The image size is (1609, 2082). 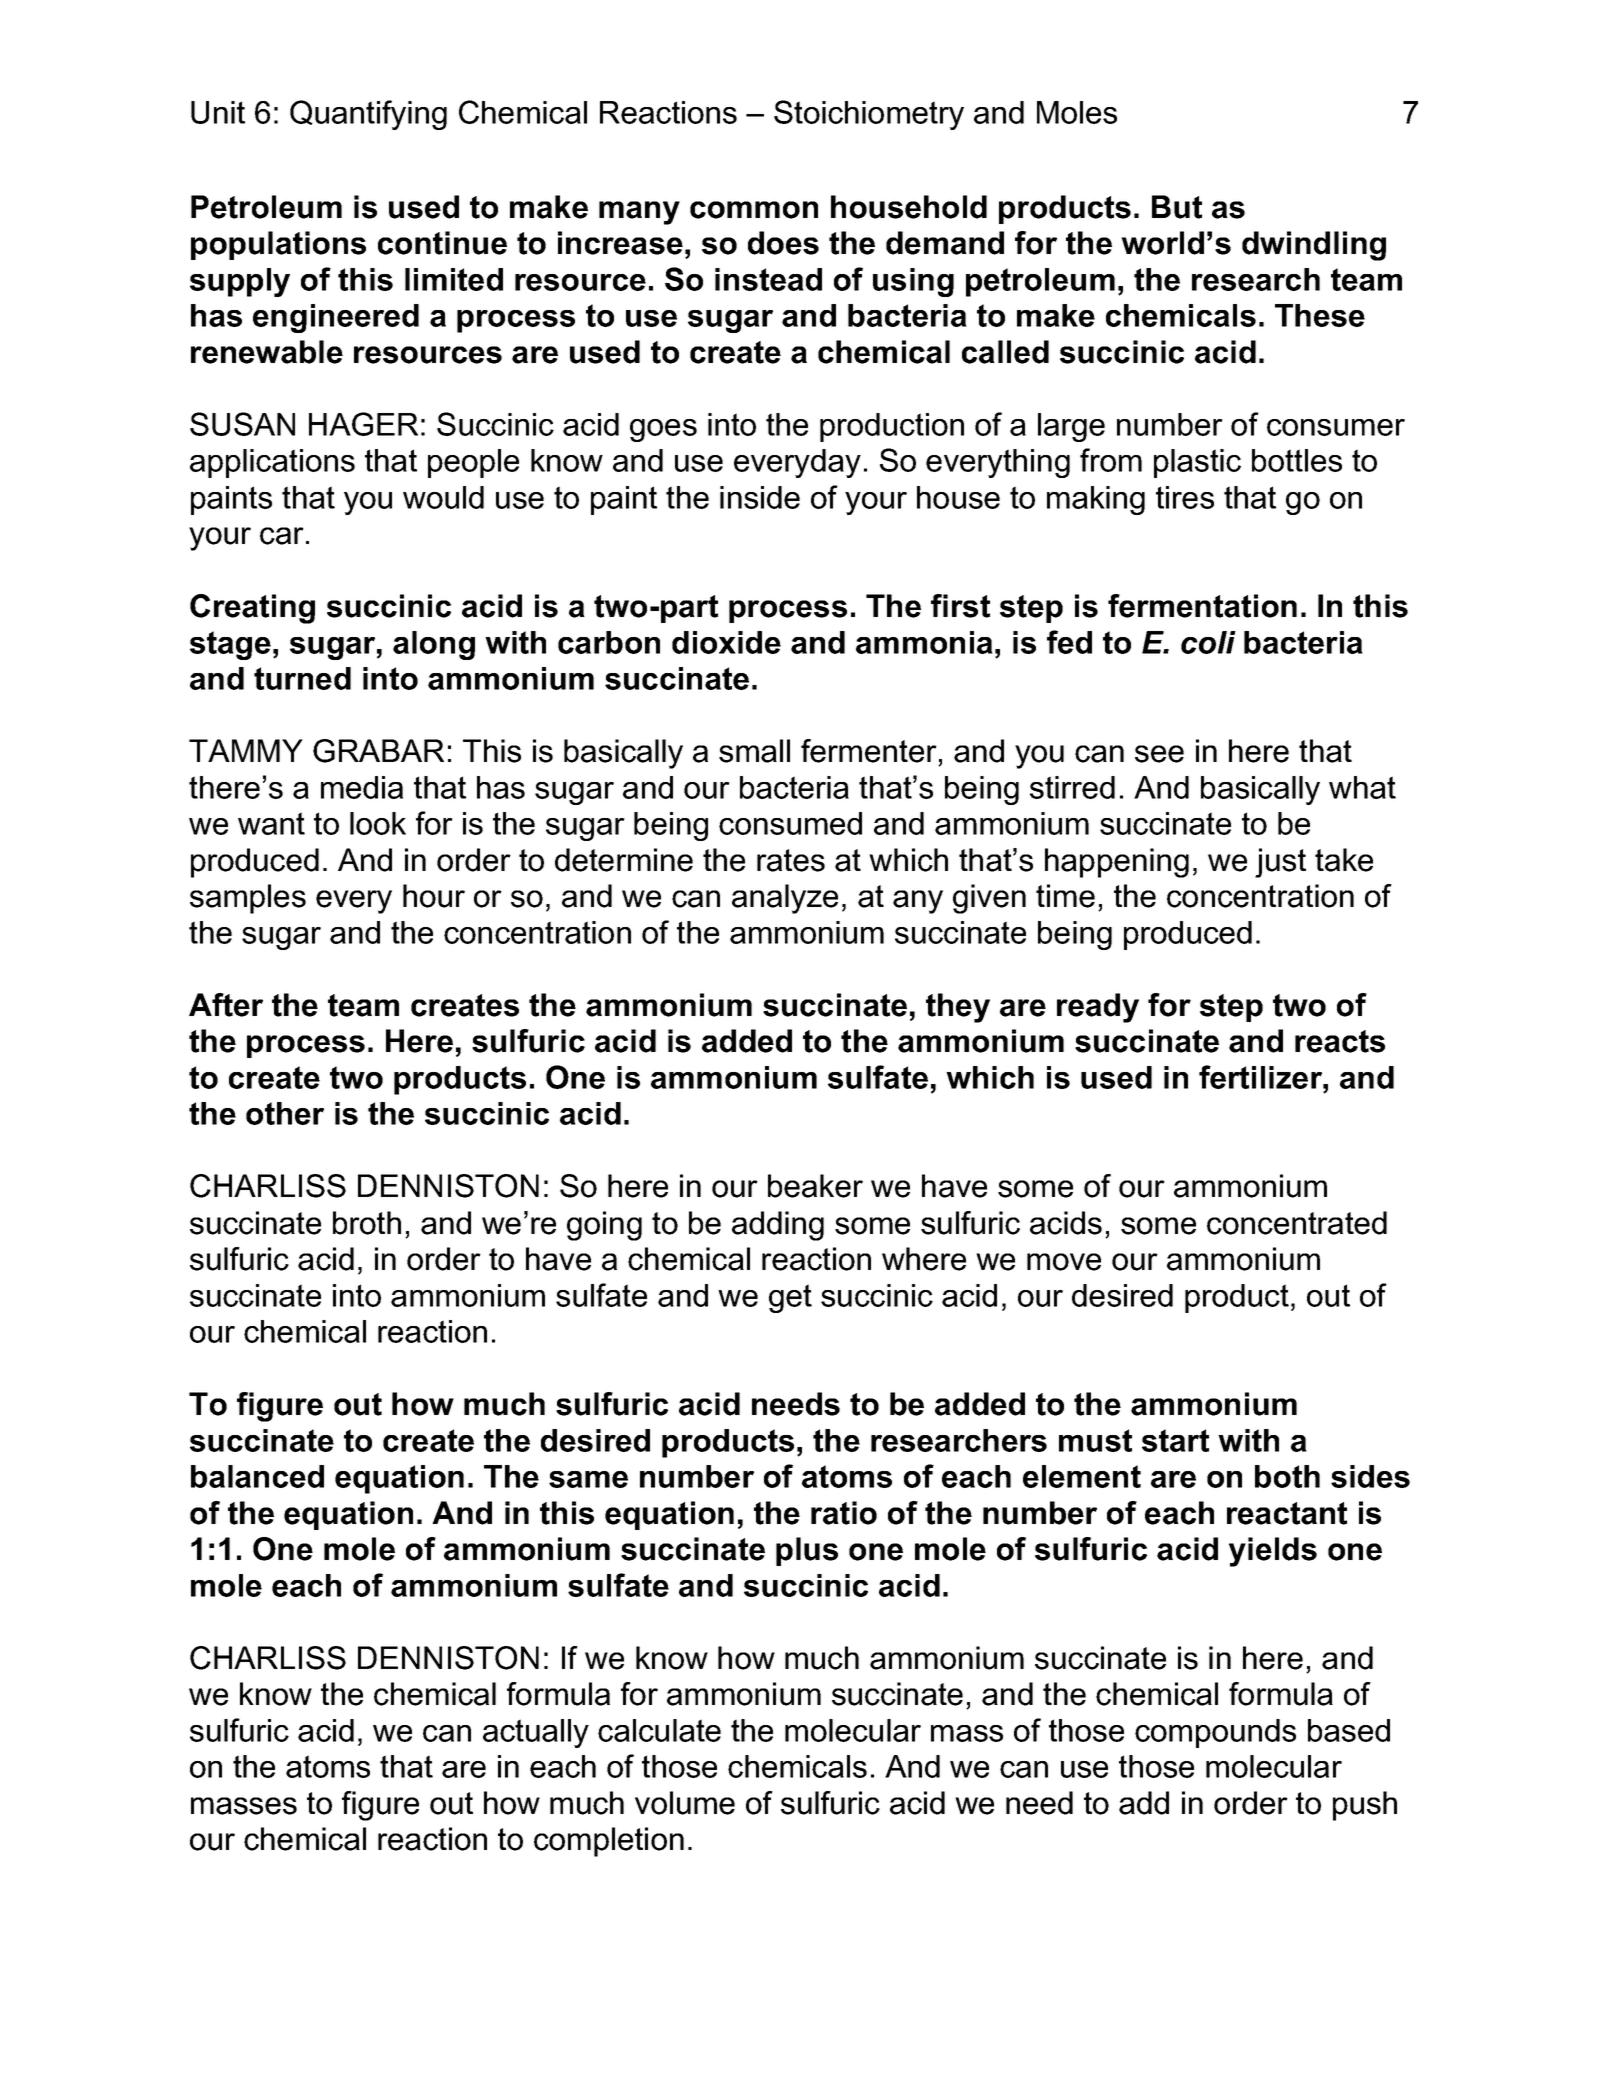 I want to click on broth, so click(x=367, y=1223).
